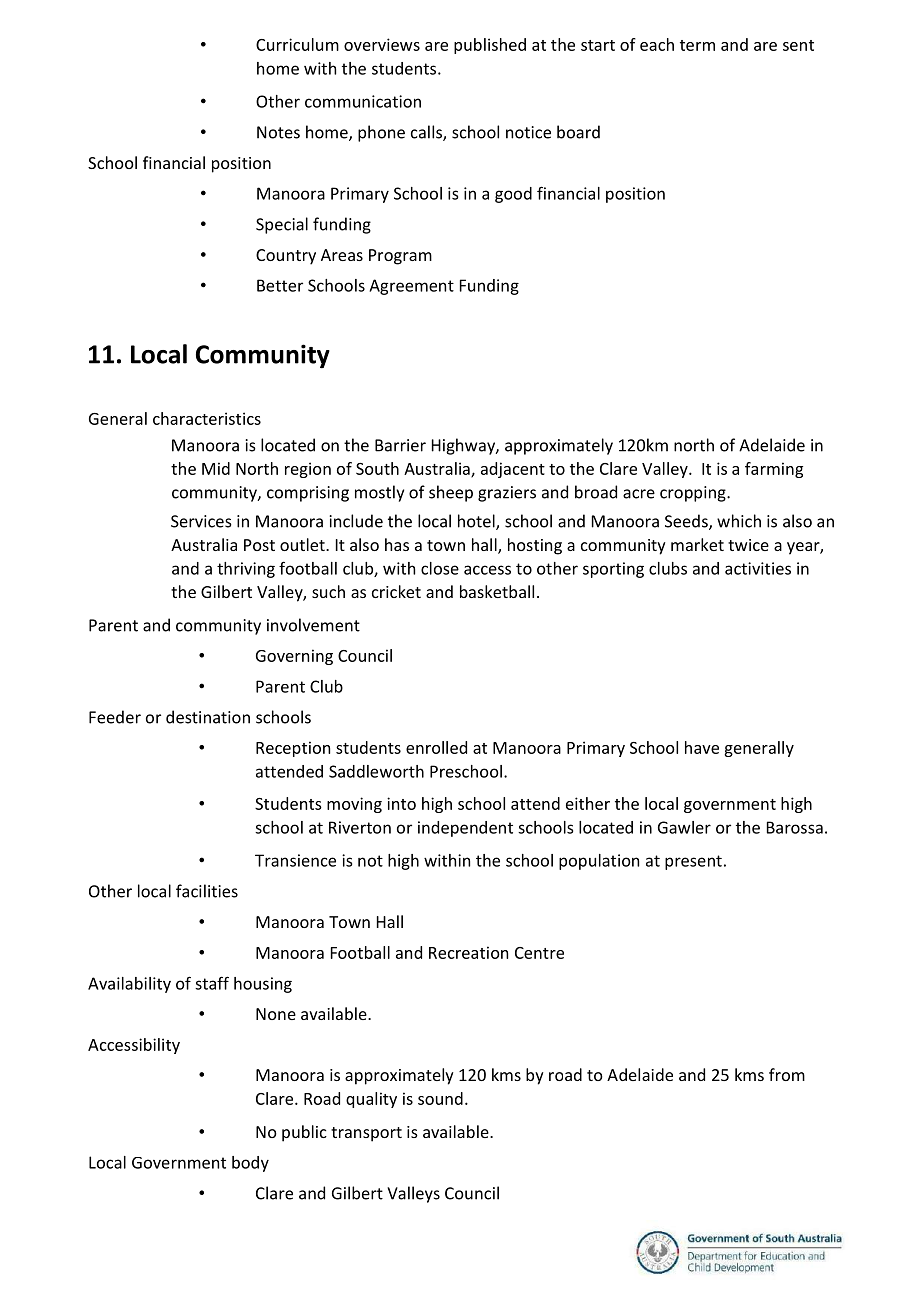 Image resolution: width=924 pixels, height=1308 pixels. I want to click on enrolled, so click(436, 747).
